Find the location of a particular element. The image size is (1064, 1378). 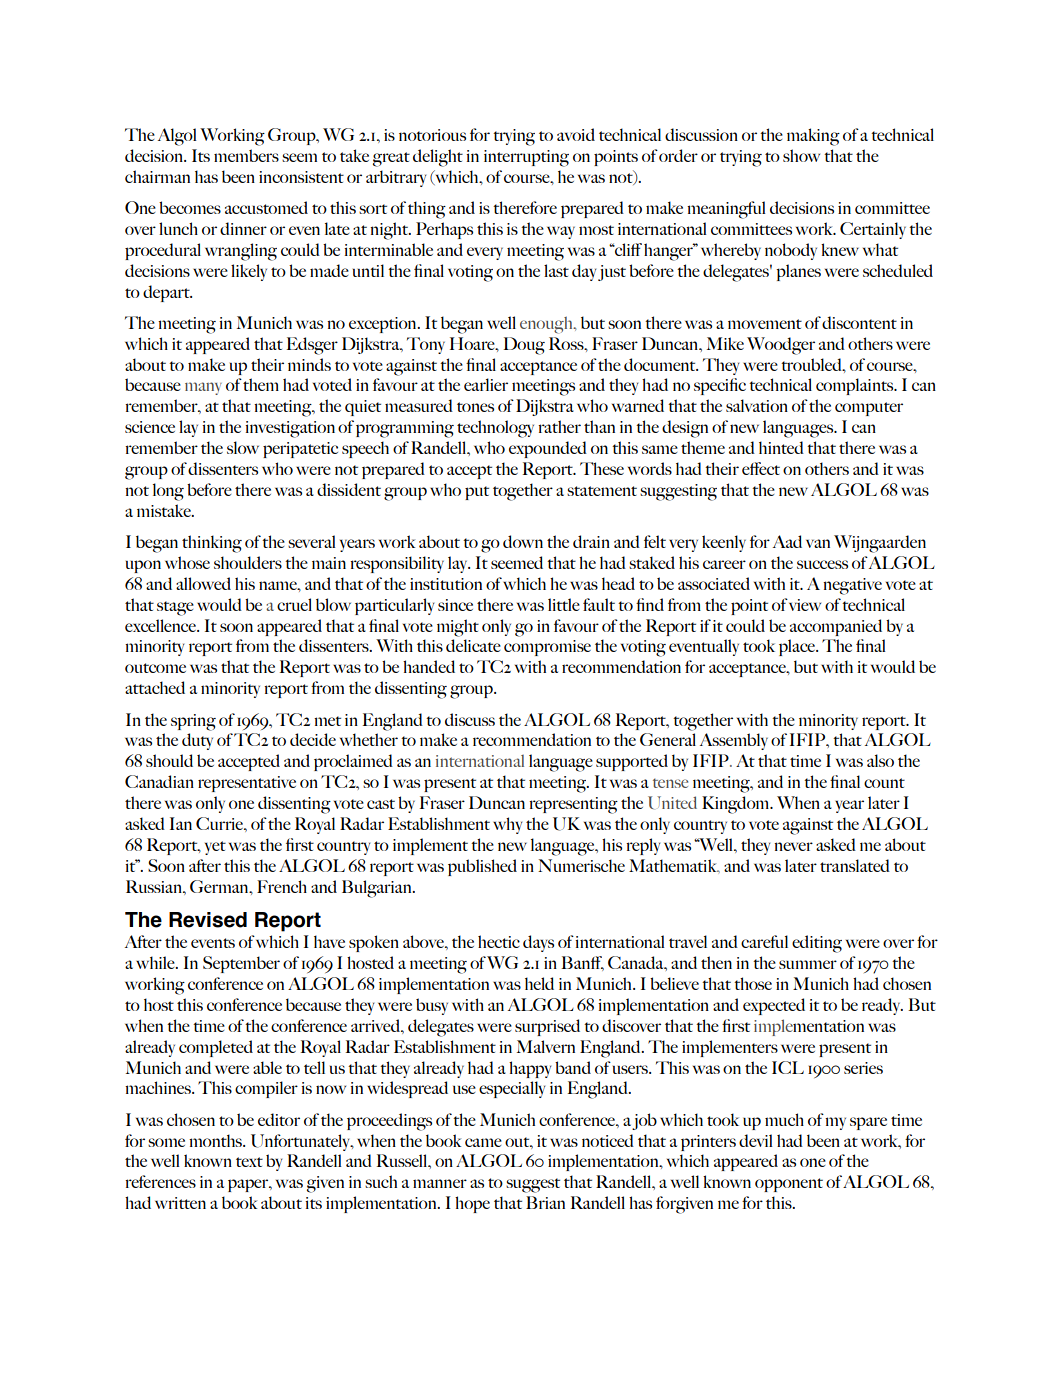

Brian is located at coordinates (545, 1202).
